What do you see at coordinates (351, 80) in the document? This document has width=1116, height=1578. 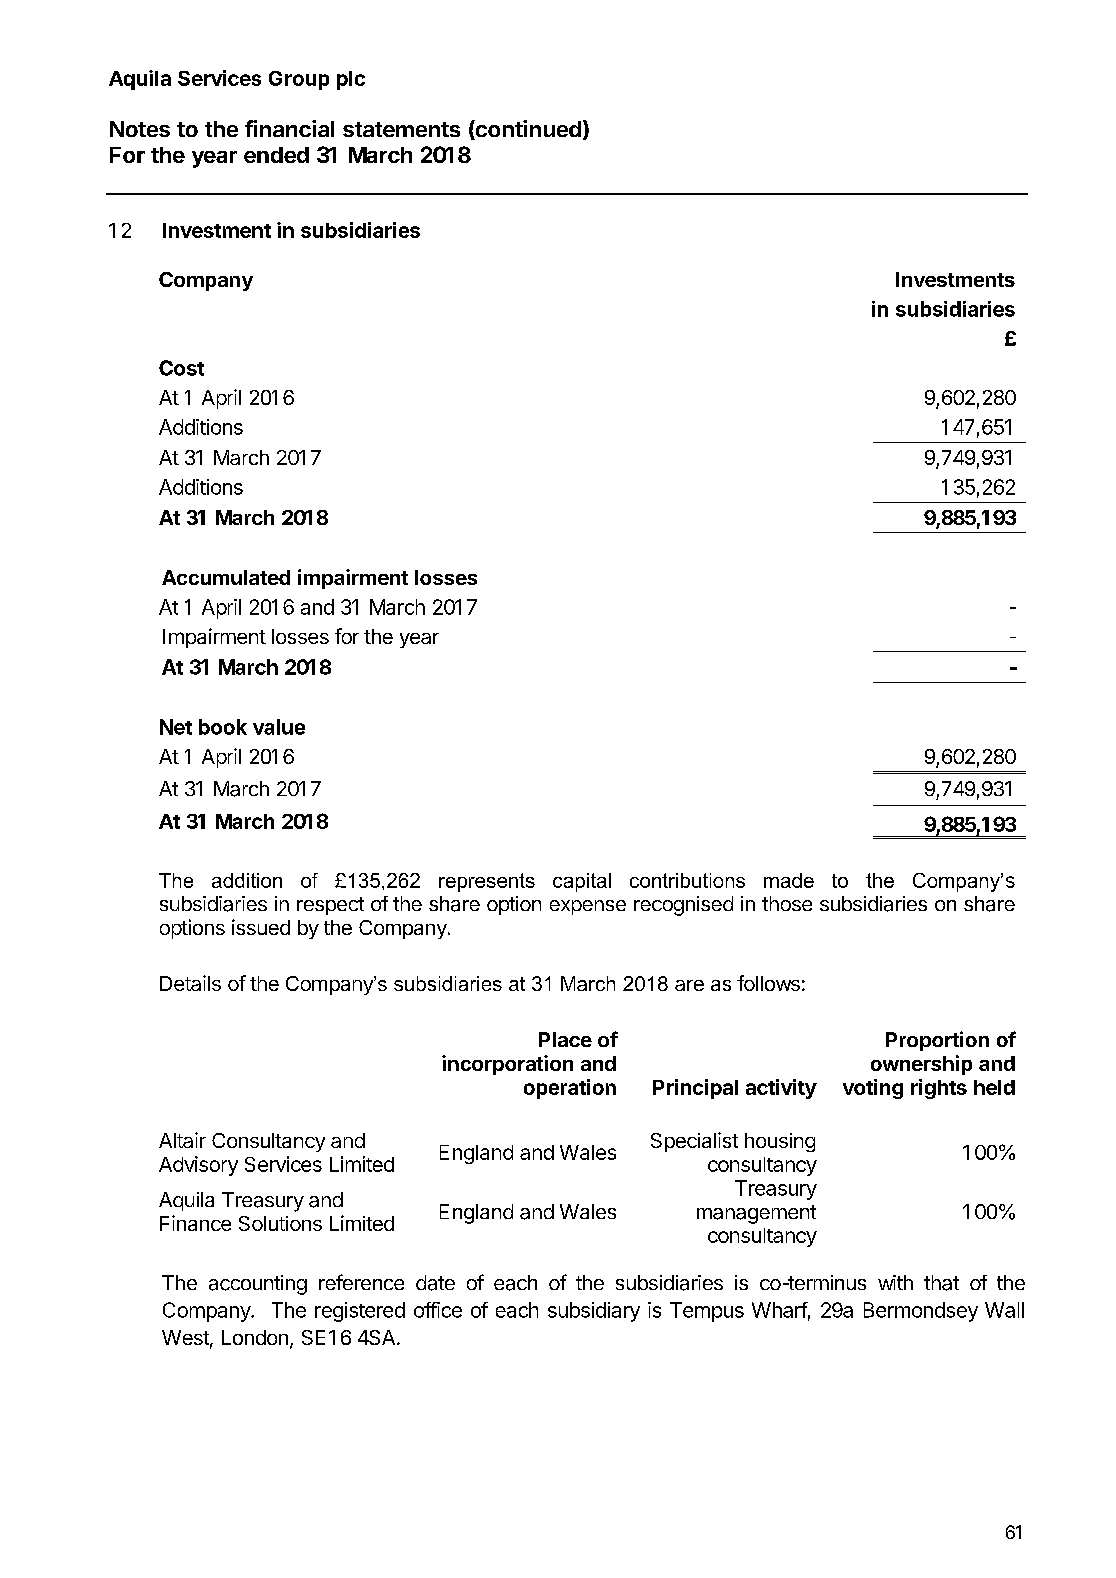 I see `plc` at bounding box center [351, 80].
